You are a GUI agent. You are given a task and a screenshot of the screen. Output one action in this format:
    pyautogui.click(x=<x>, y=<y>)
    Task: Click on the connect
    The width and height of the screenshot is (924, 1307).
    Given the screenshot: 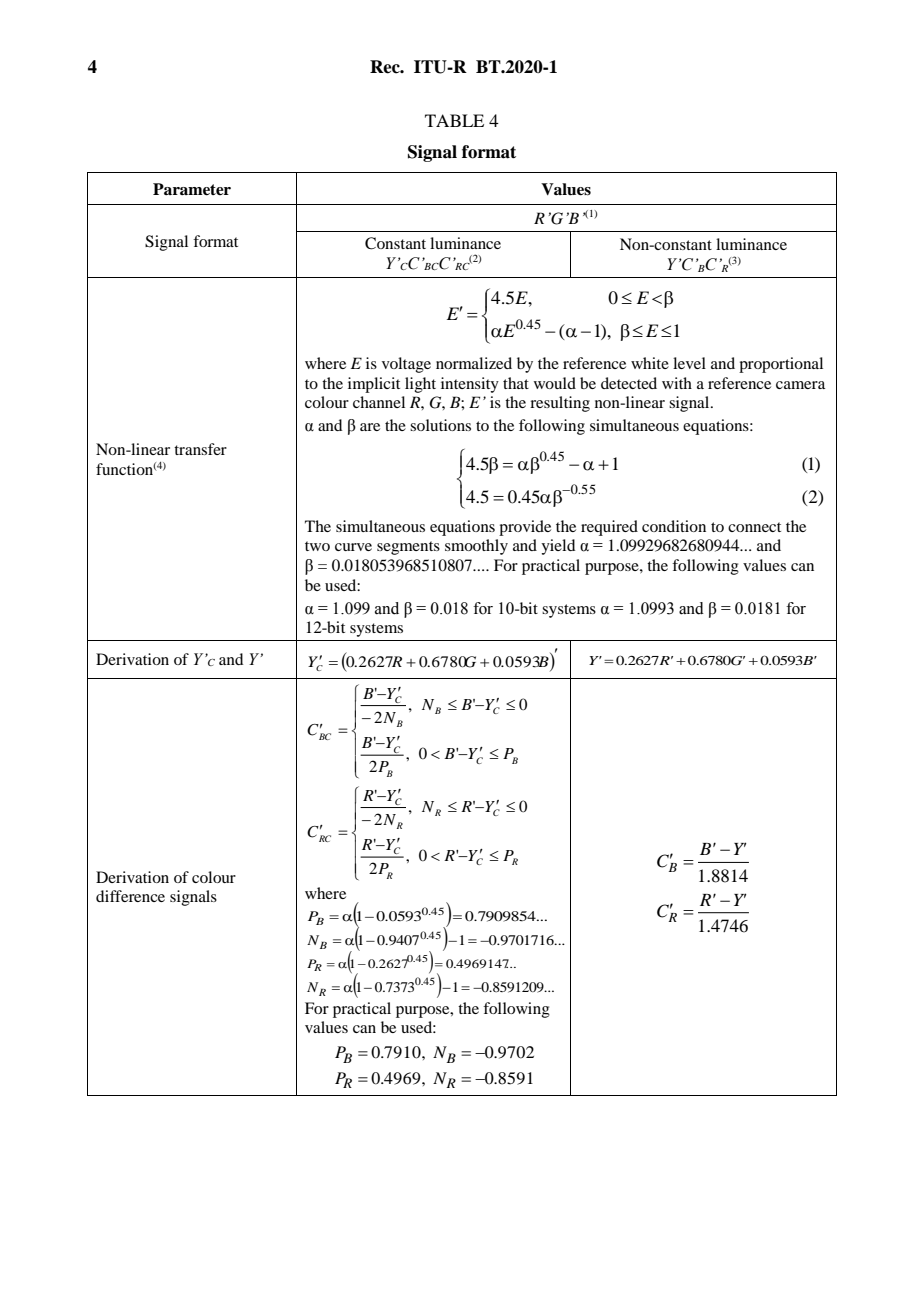 What is the action you would take?
    pyautogui.click(x=754, y=527)
